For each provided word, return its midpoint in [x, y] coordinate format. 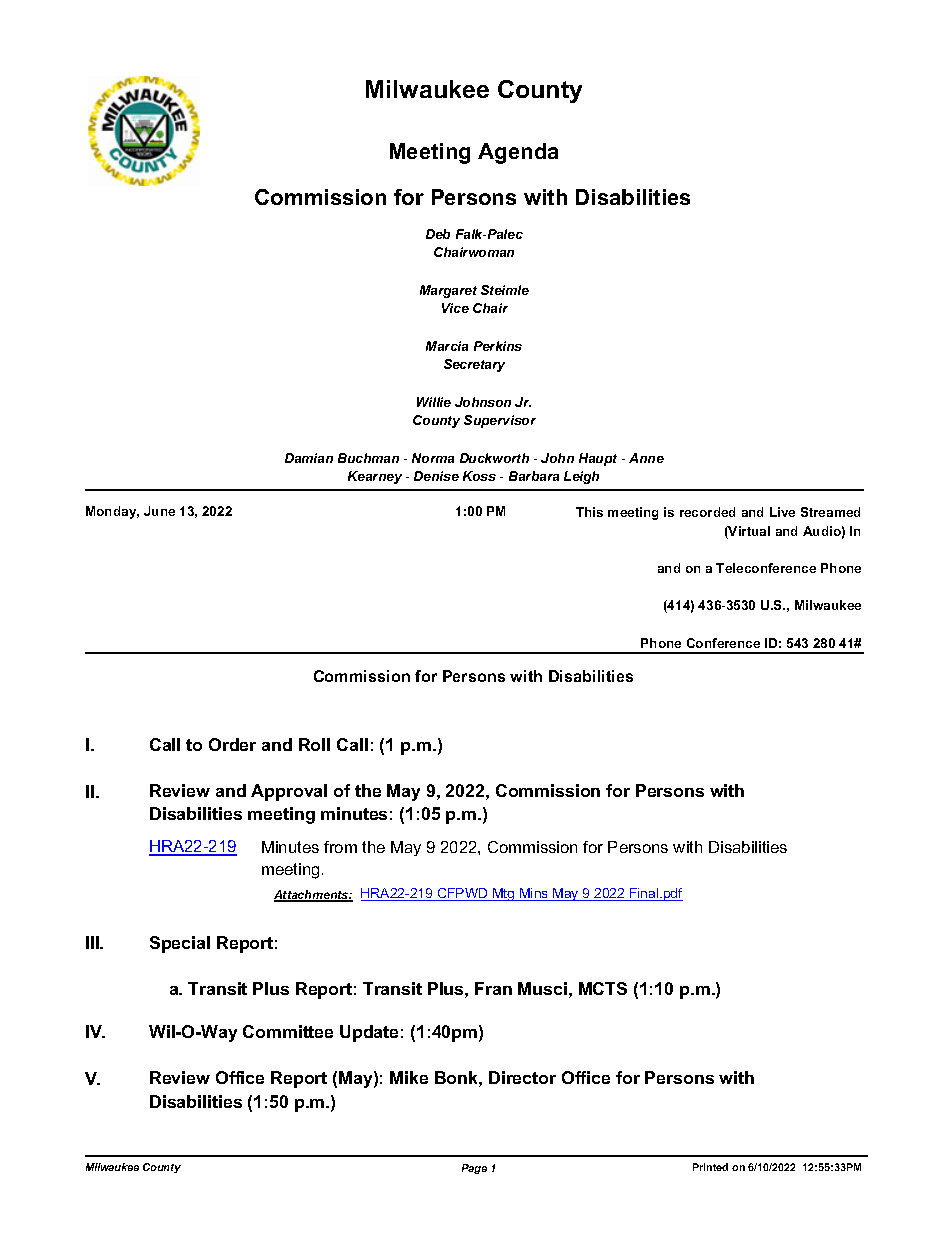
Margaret [448, 291]
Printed [710, 1167]
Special [180, 944]
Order [232, 744]
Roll [314, 744]
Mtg [504, 894]
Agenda [518, 153]
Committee [288, 1031]
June [159, 511]
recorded [707, 512]
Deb [438, 234]
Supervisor [500, 421]
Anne [646, 458]
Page [474, 1169]
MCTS [603, 988]
